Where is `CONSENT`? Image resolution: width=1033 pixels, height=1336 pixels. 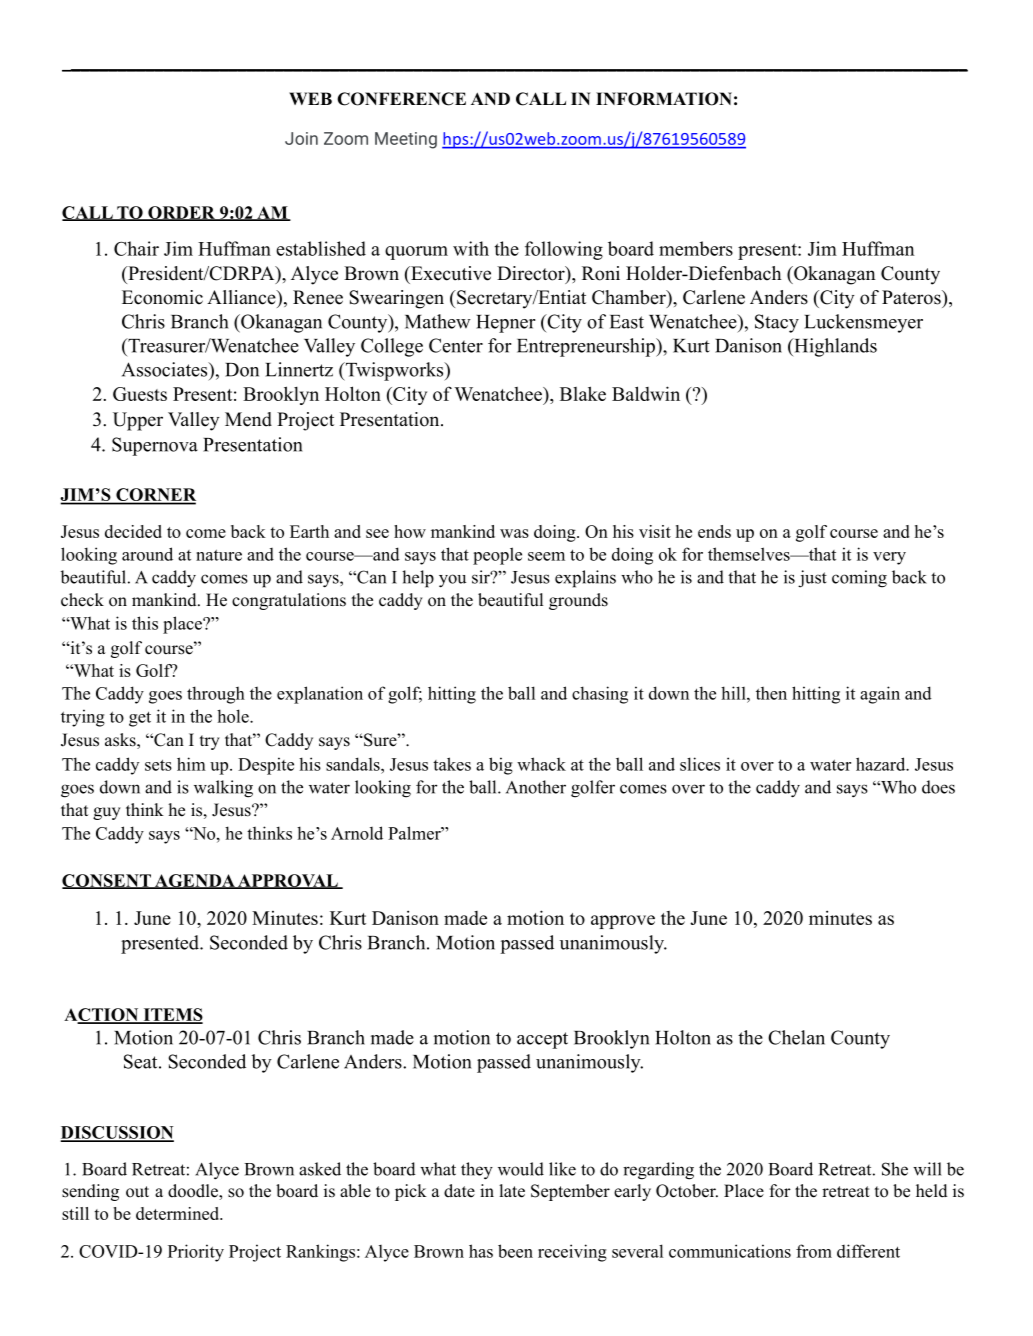 CONSENT is located at coordinates (107, 881).
